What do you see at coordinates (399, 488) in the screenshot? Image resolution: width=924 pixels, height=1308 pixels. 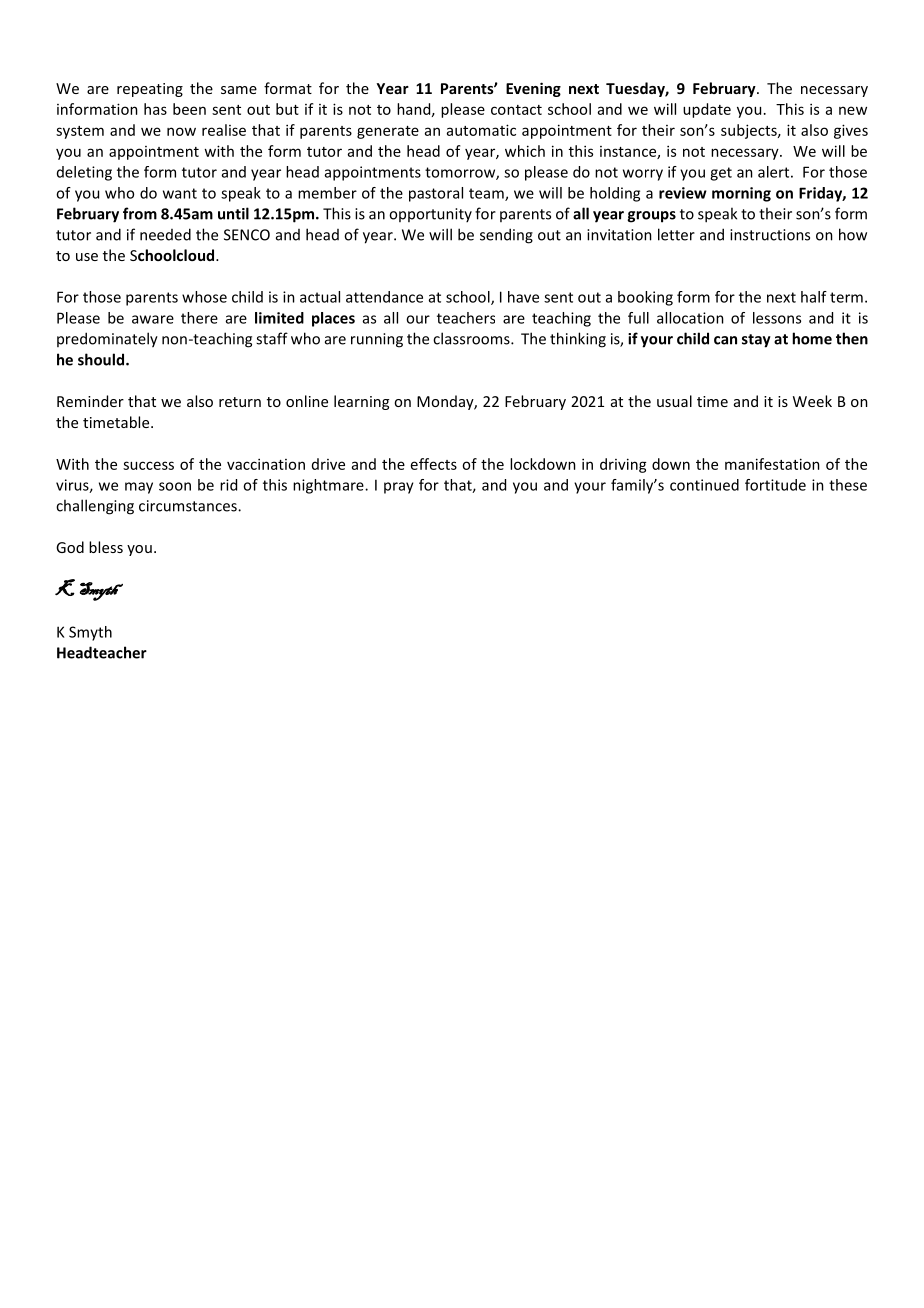 I see `pray` at bounding box center [399, 488].
